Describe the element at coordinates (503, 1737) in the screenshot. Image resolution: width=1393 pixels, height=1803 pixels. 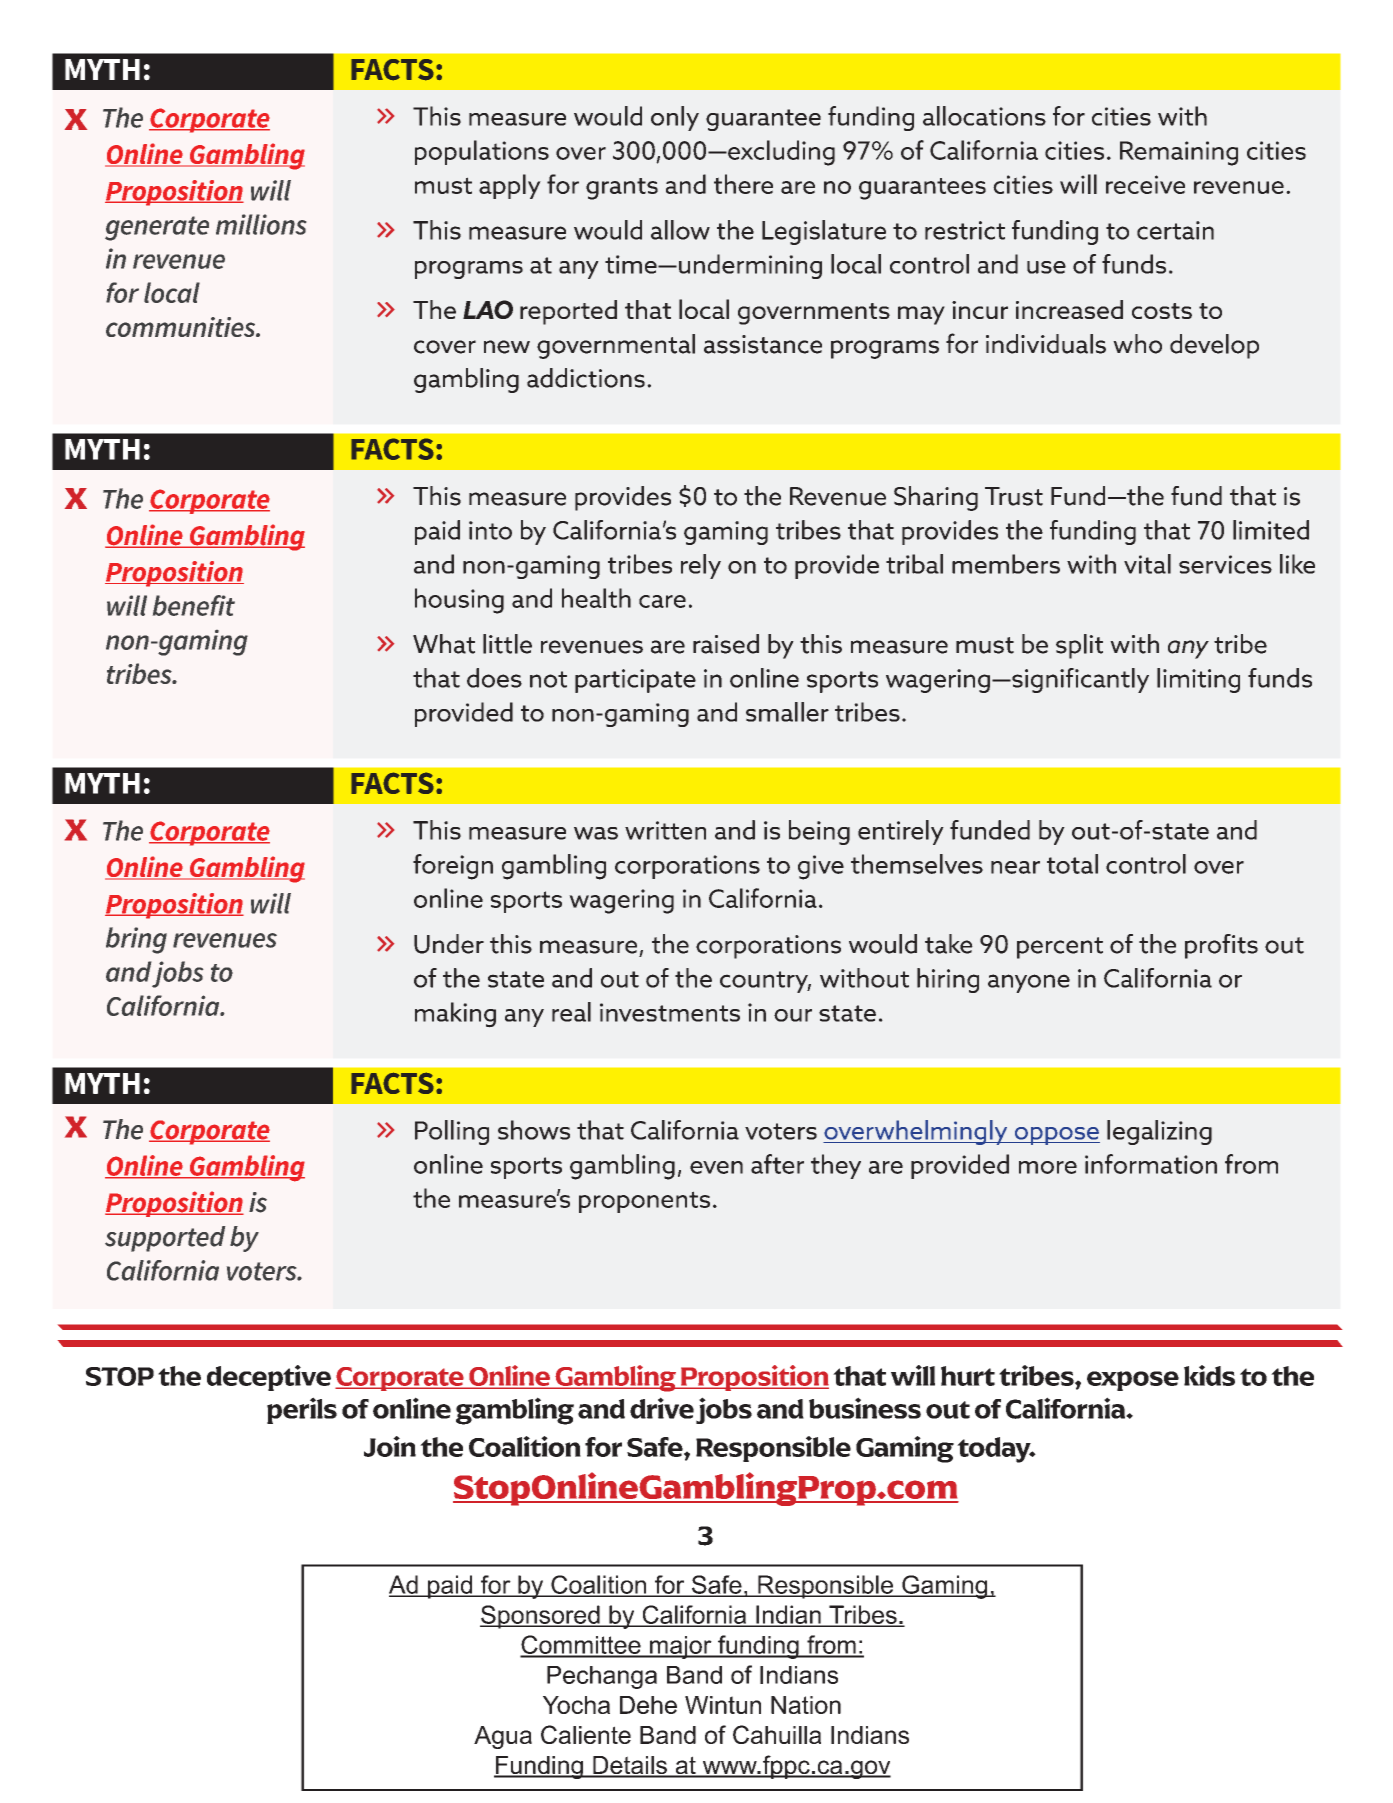
I see `Agua` at that location.
